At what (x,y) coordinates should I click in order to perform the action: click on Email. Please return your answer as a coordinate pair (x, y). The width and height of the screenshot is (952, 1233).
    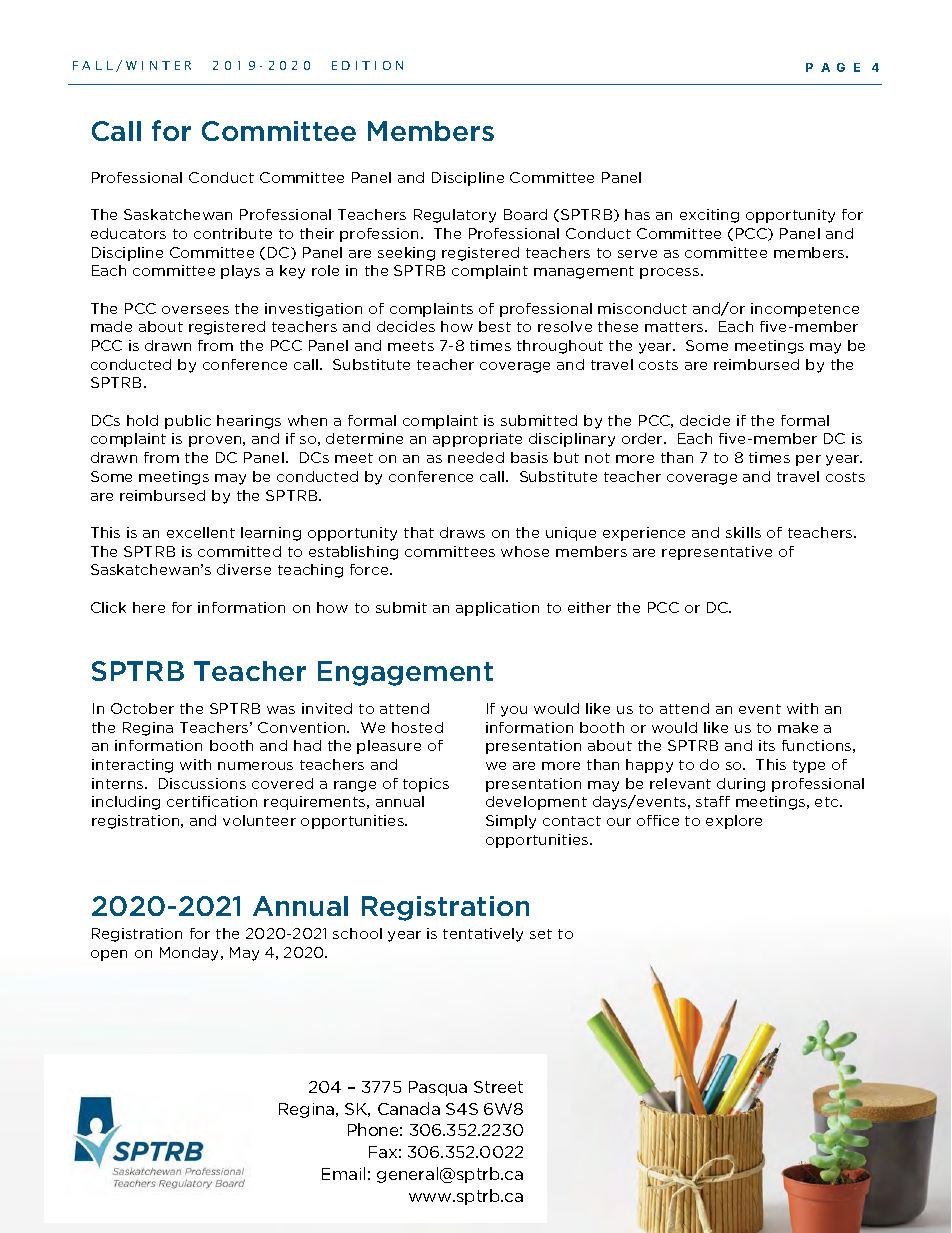
    Looking at the image, I should click on (343, 1173).
